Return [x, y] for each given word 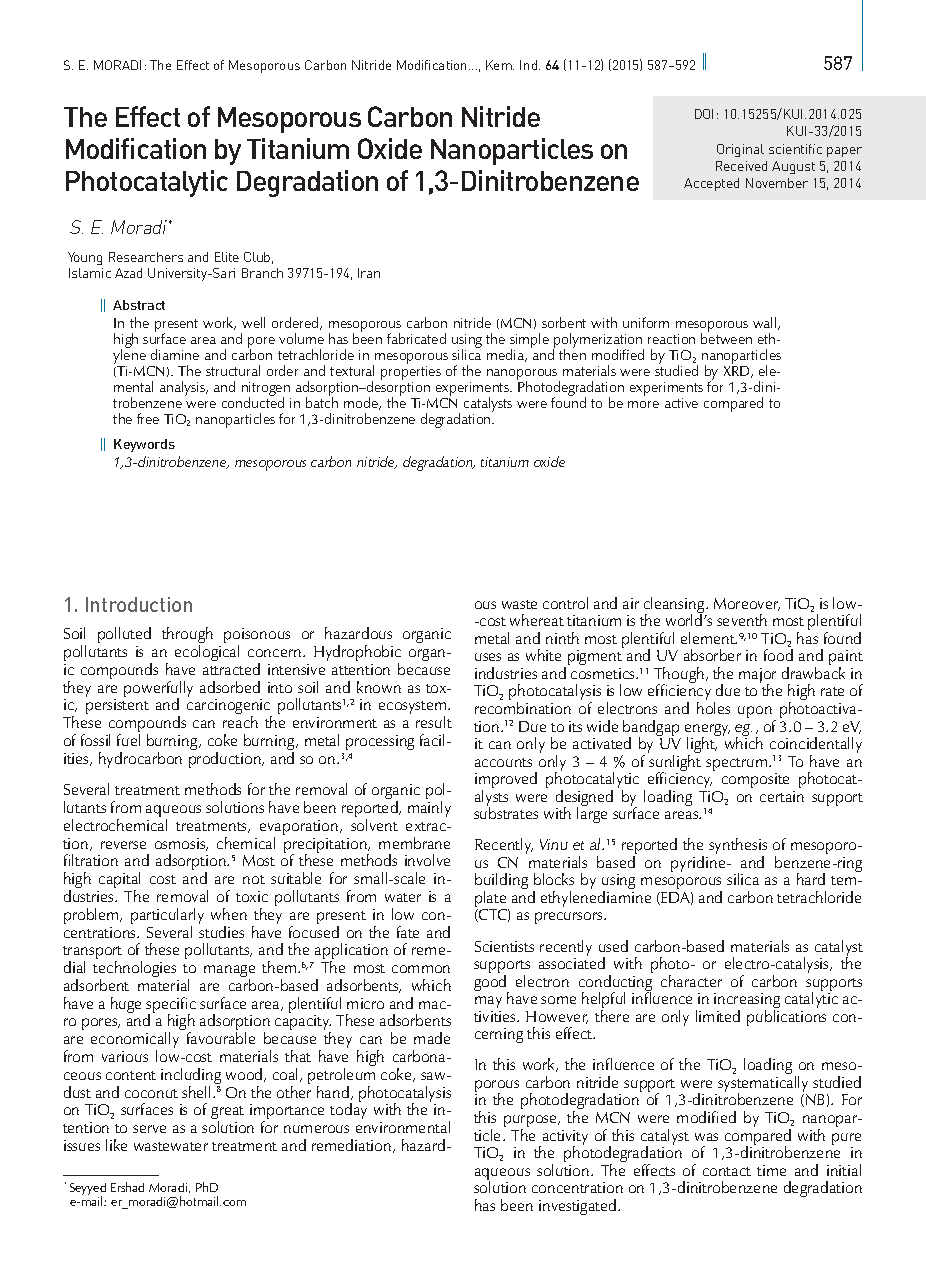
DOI [704, 114]
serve [149, 1129]
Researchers [146, 257]
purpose [531, 1122]
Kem [500, 65]
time [771, 1170]
